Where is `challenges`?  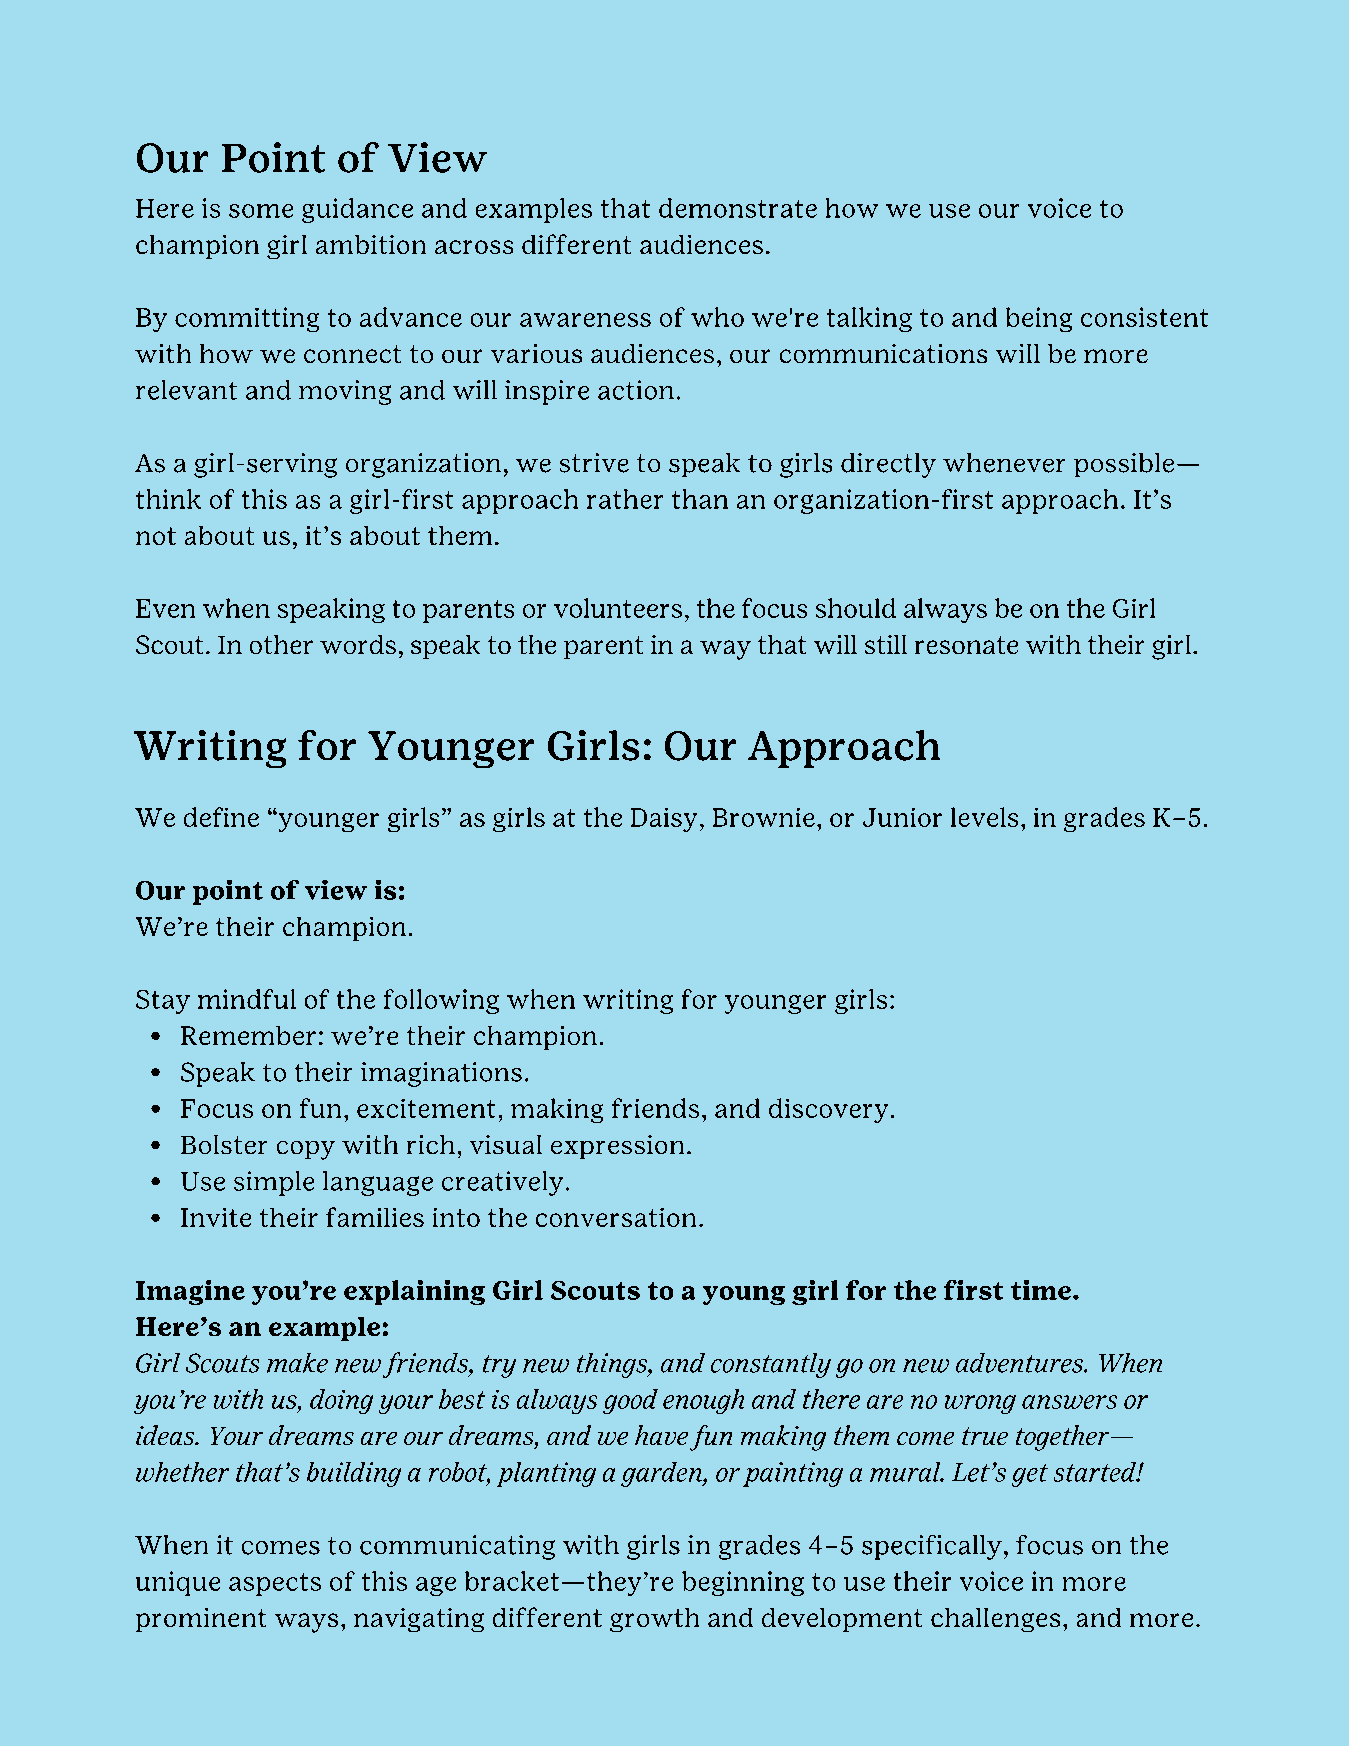
challenges is located at coordinates (995, 1620).
